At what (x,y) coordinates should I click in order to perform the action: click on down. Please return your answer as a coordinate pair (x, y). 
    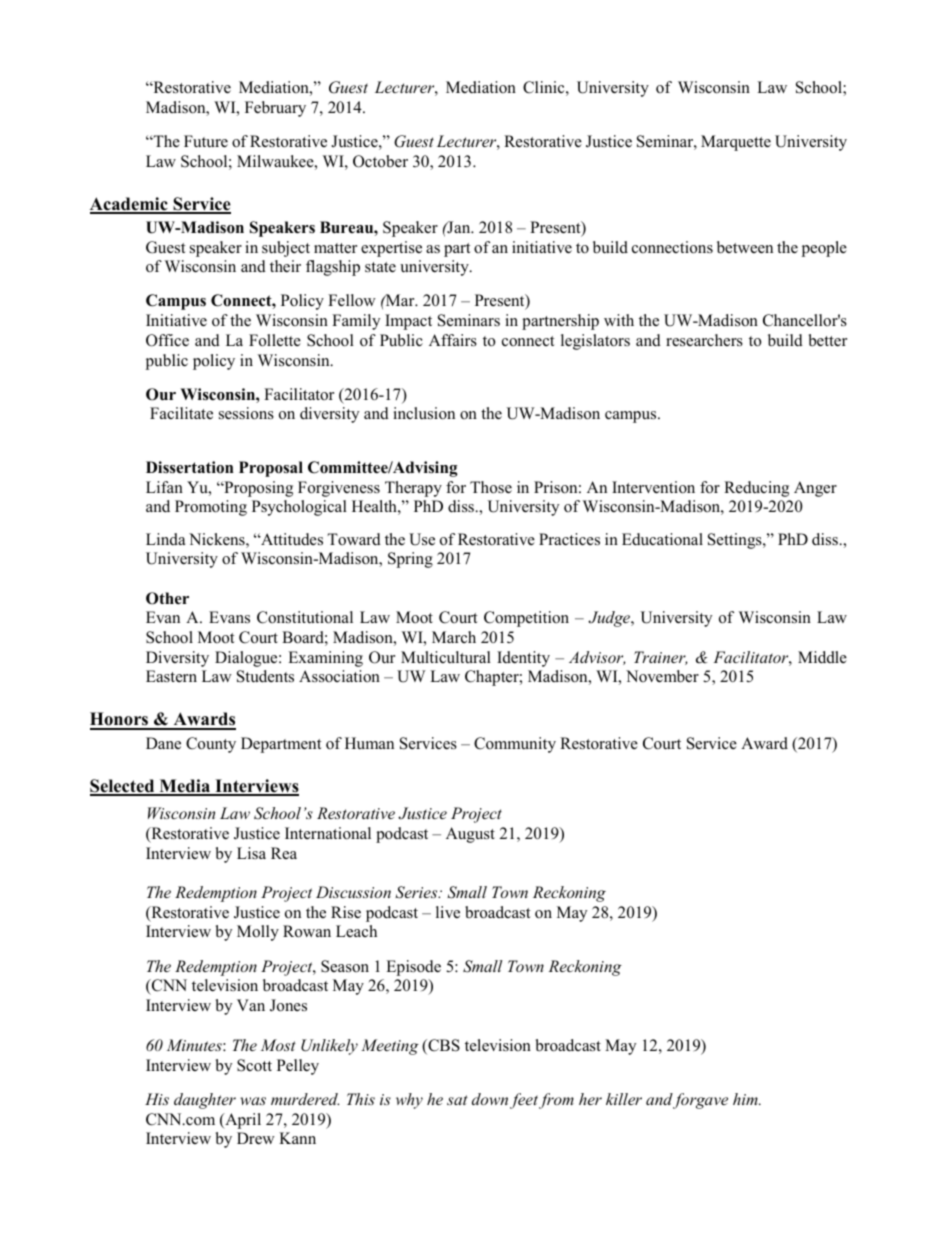
    Looking at the image, I should click on (490, 1099).
